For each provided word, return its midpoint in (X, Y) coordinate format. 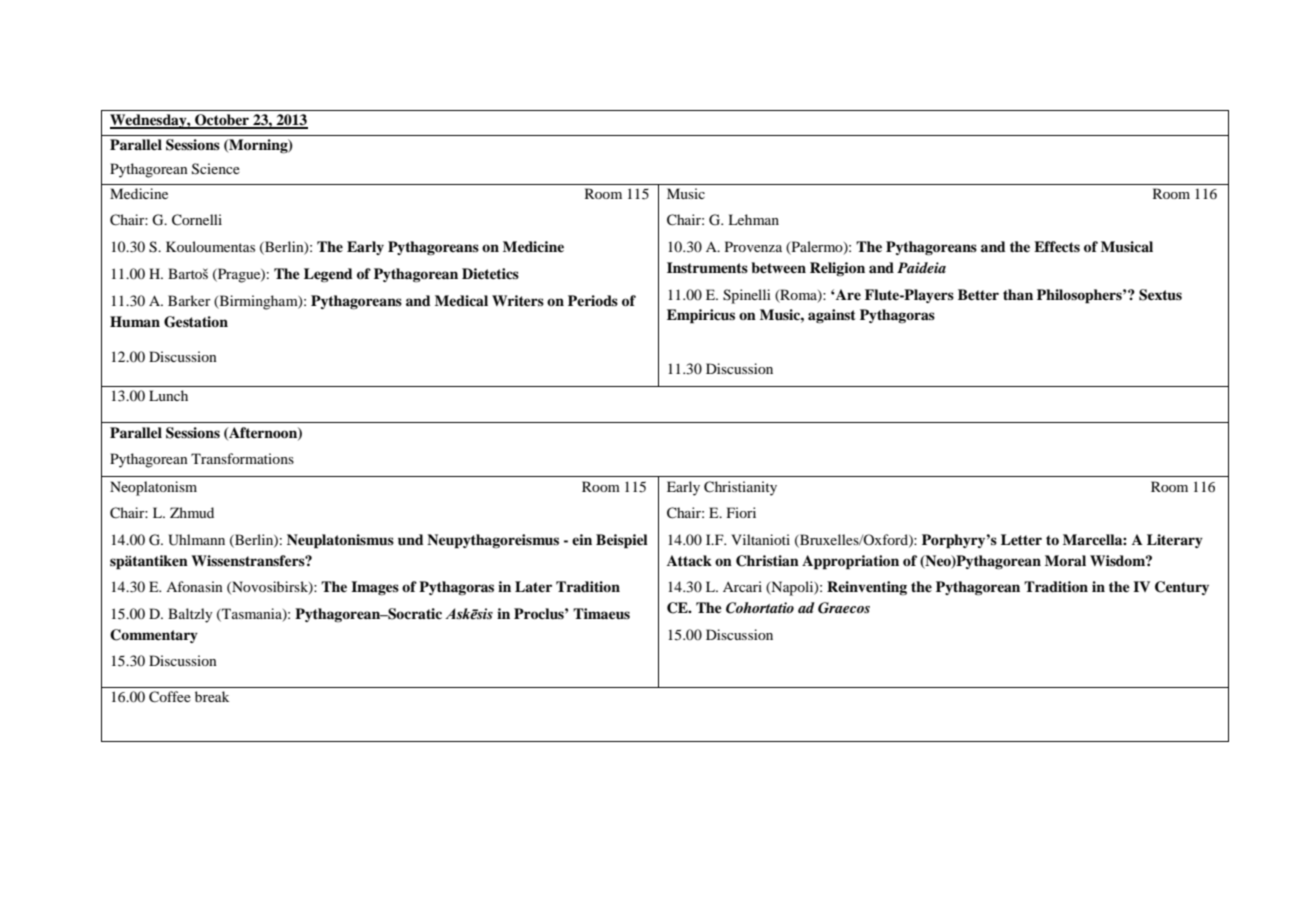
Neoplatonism (153, 488)
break (212, 696)
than (1018, 294)
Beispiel (622, 541)
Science (216, 169)
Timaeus (601, 613)
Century (1182, 588)
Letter (1021, 539)
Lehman (753, 219)
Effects (1057, 246)
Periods (593, 300)
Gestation (196, 322)
